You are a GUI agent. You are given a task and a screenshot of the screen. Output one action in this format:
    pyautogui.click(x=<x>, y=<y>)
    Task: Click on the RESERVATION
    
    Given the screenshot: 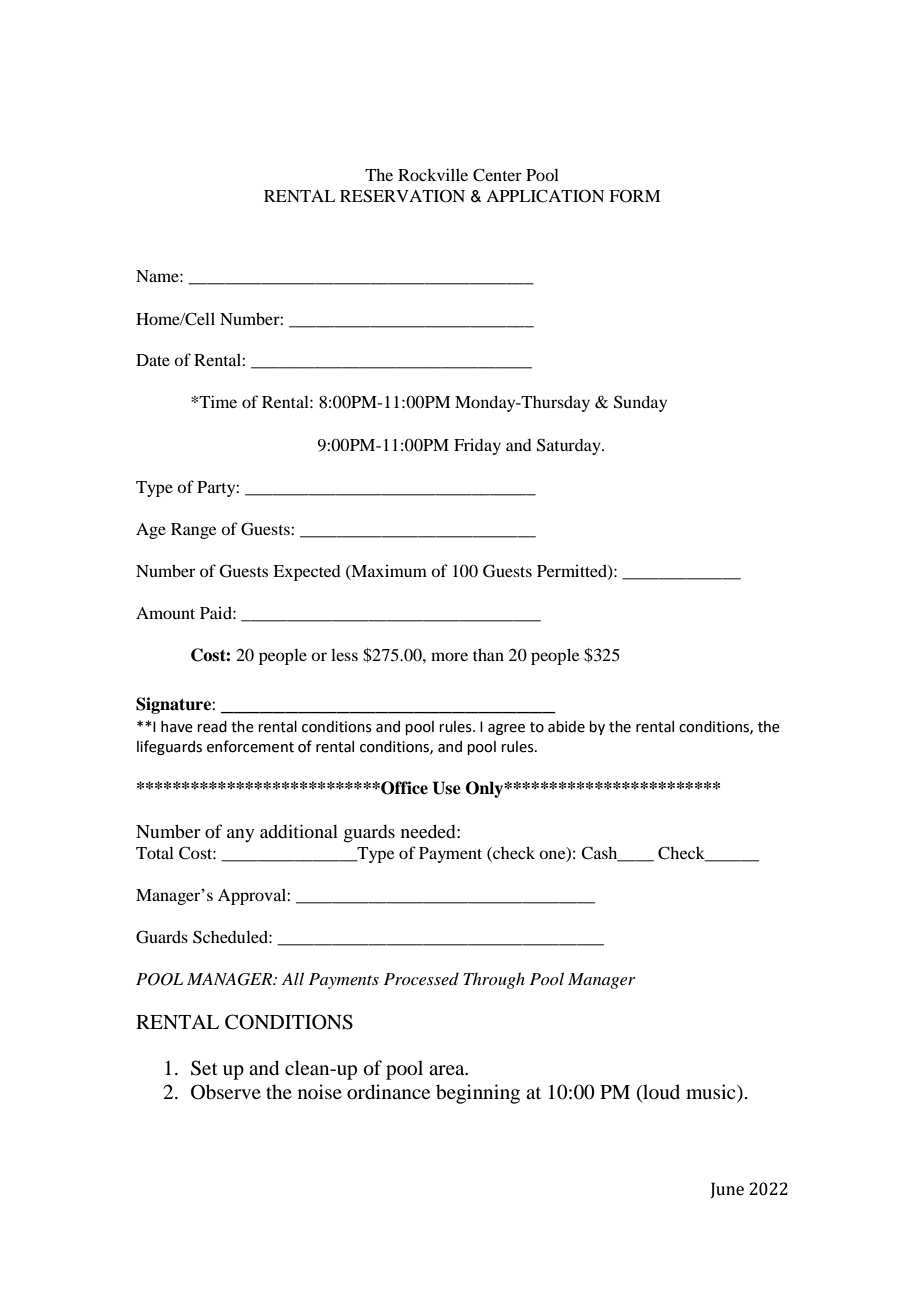 What is the action you would take?
    pyautogui.click(x=402, y=196)
